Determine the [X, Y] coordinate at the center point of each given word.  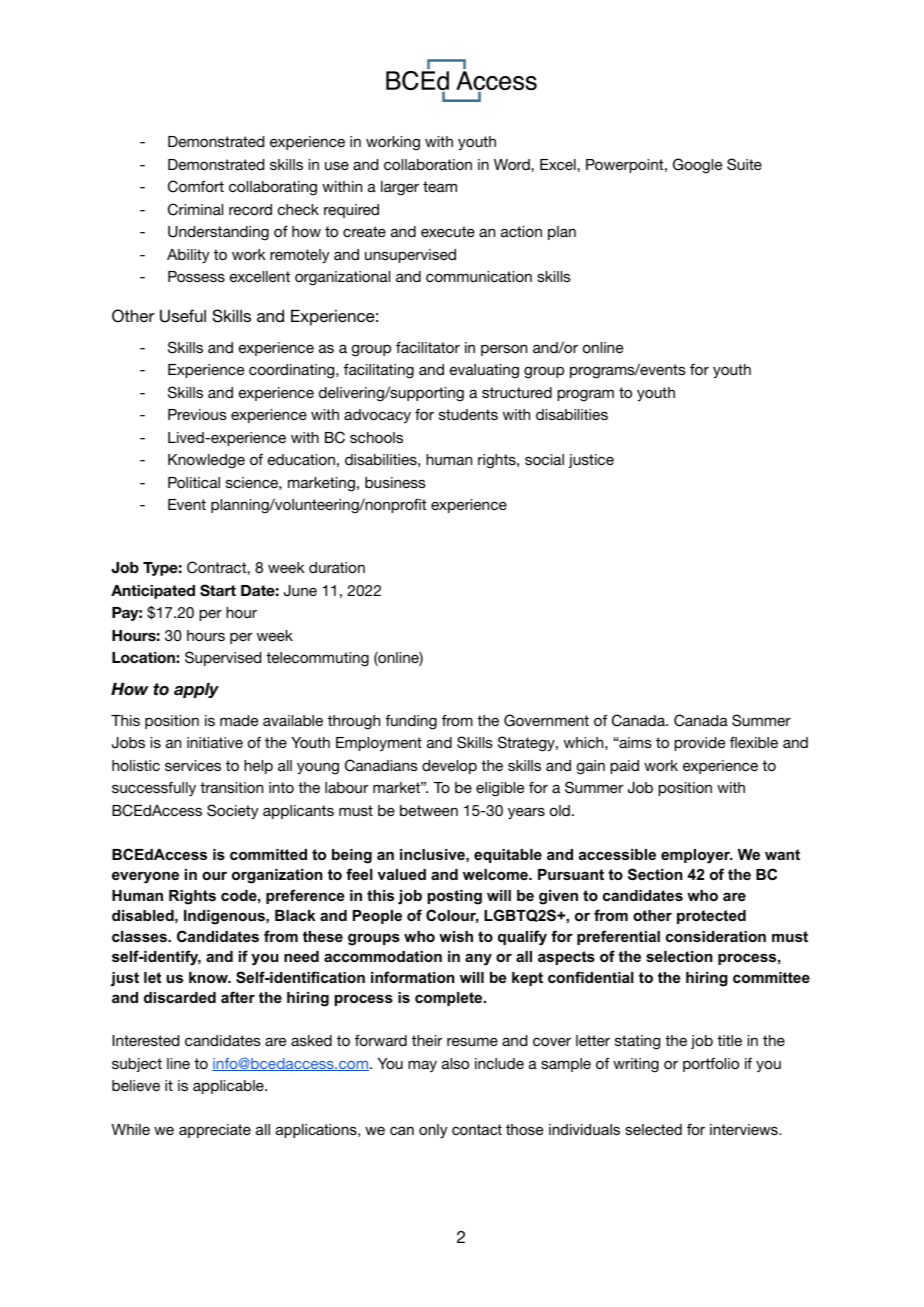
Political [194, 482]
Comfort [196, 186]
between [429, 810]
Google [697, 166]
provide [699, 744]
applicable [229, 1087]
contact [477, 1129]
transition [231, 787]
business [395, 482]
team [440, 186]
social [544, 459]
